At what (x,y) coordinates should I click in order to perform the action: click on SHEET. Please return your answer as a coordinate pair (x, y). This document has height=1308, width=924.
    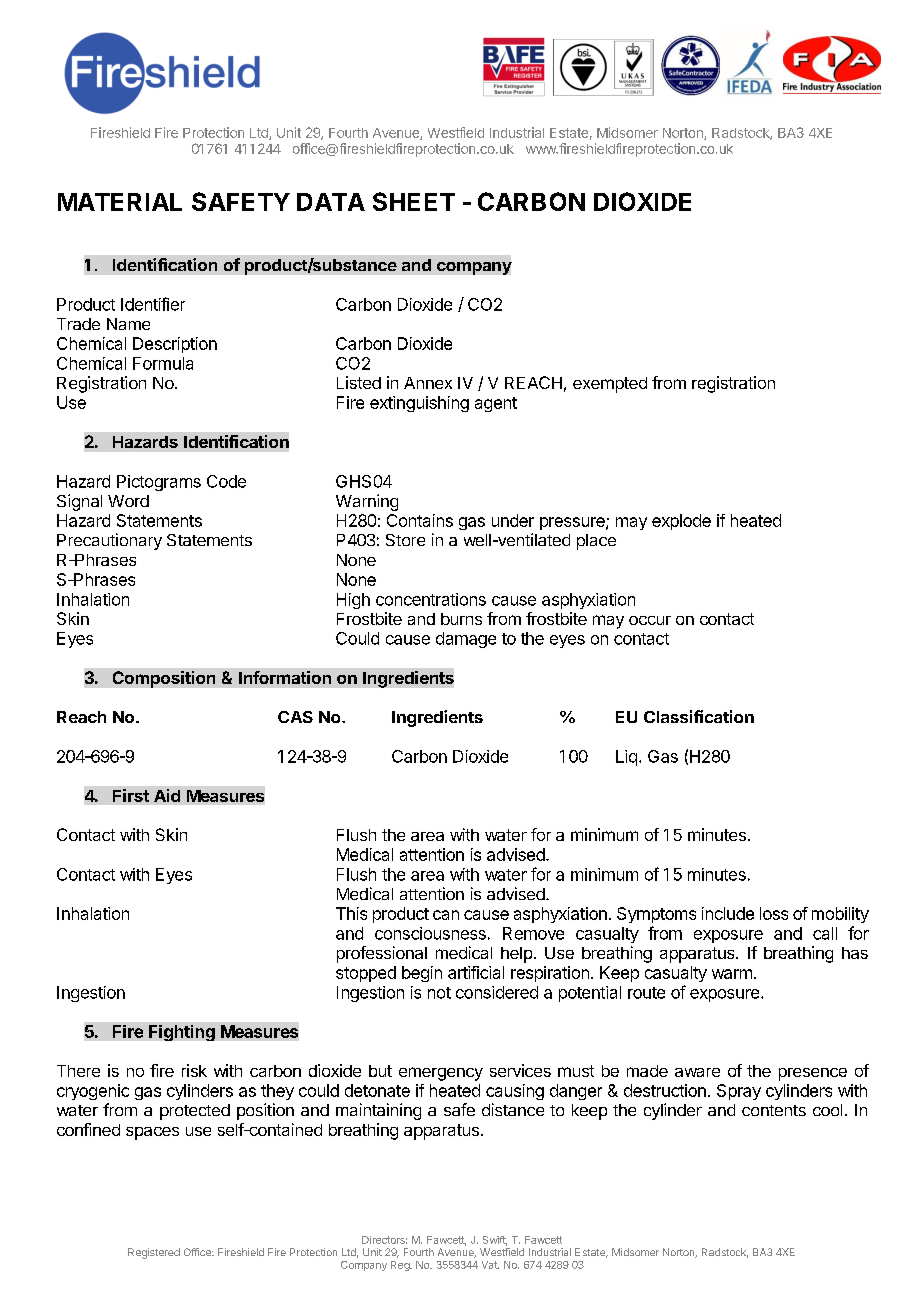
    Looking at the image, I should click on (414, 201).
